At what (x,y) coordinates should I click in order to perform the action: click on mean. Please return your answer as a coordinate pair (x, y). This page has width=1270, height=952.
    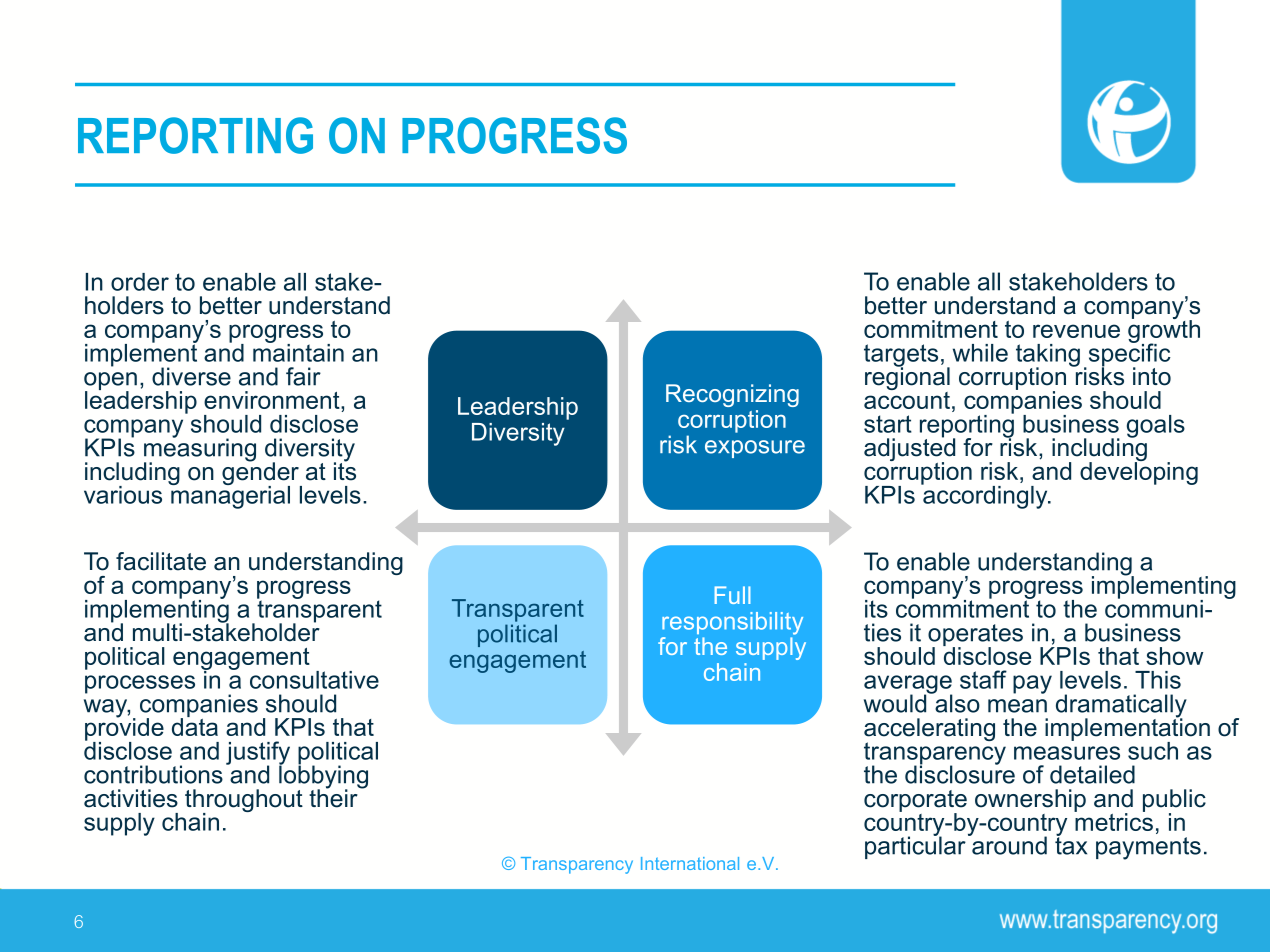
    Looking at the image, I should click on (1017, 706).
